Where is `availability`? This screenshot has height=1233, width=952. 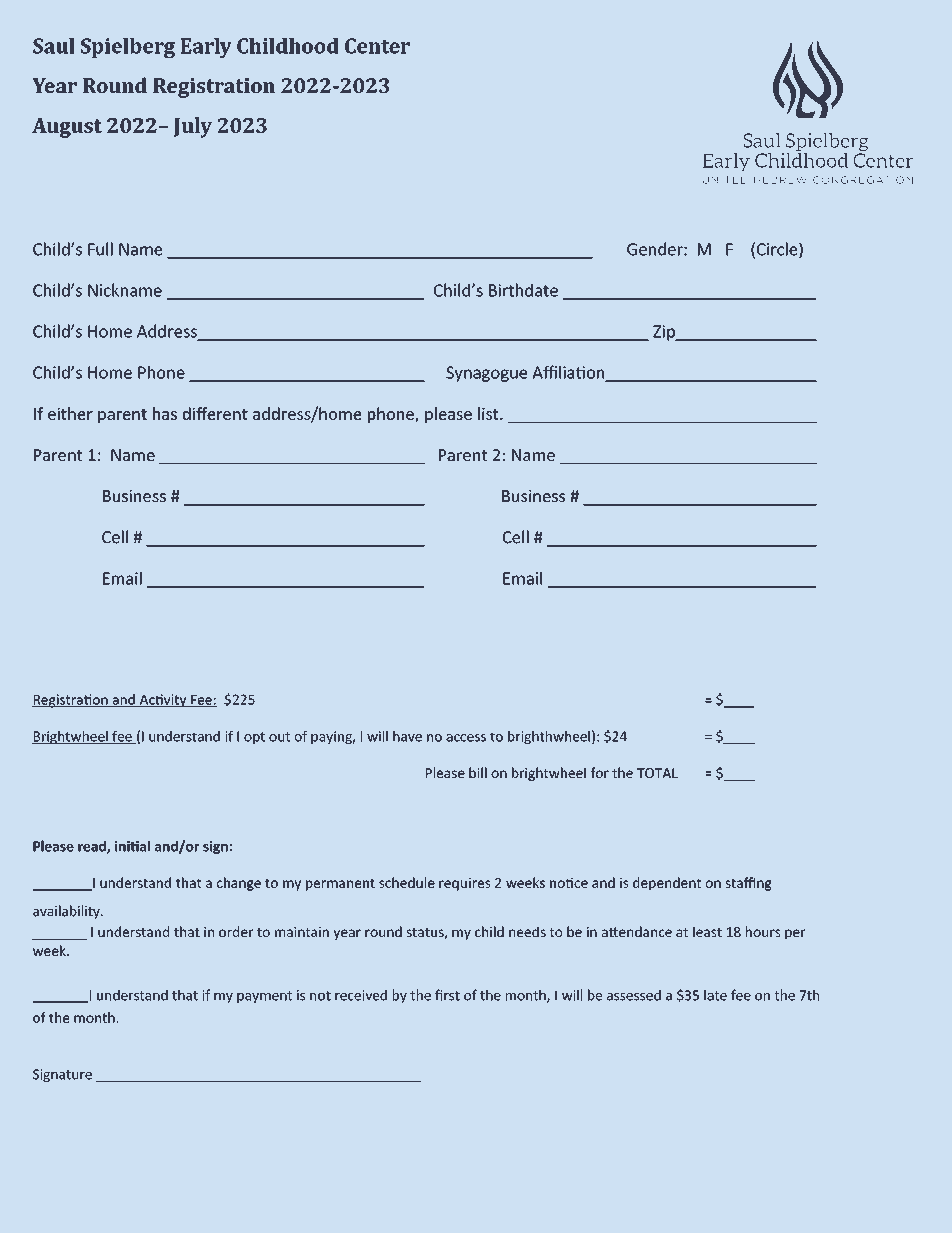 availability is located at coordinates (67, 912).
